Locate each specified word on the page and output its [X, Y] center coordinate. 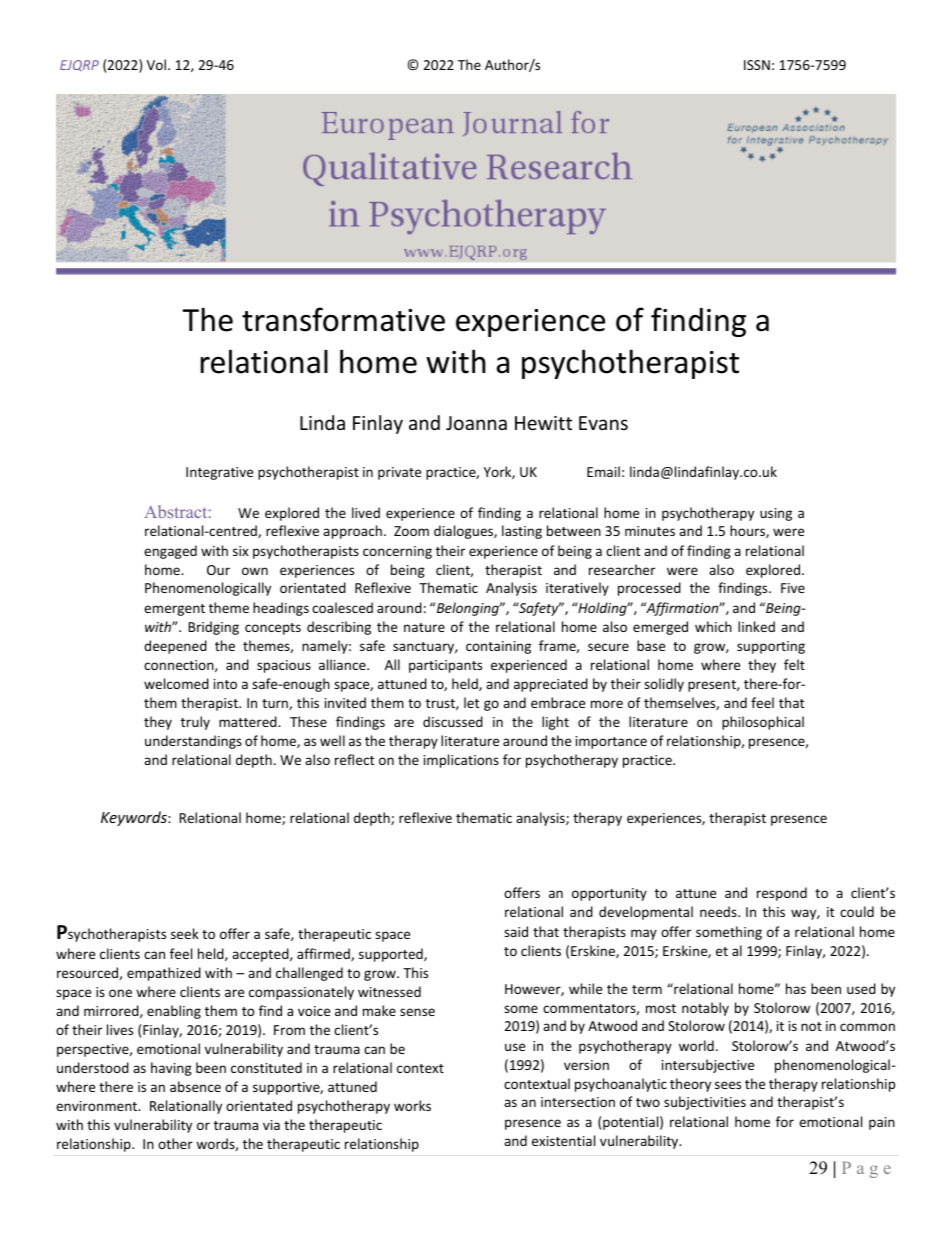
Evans [603, 423]
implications [461, 761]
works [412, 1105]
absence [195, 1086]
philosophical [763, 723]
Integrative [219, 473]
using [776, 514]
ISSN [757, 65]
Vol [158, 64]
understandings [193, 742]
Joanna [476, 423]
